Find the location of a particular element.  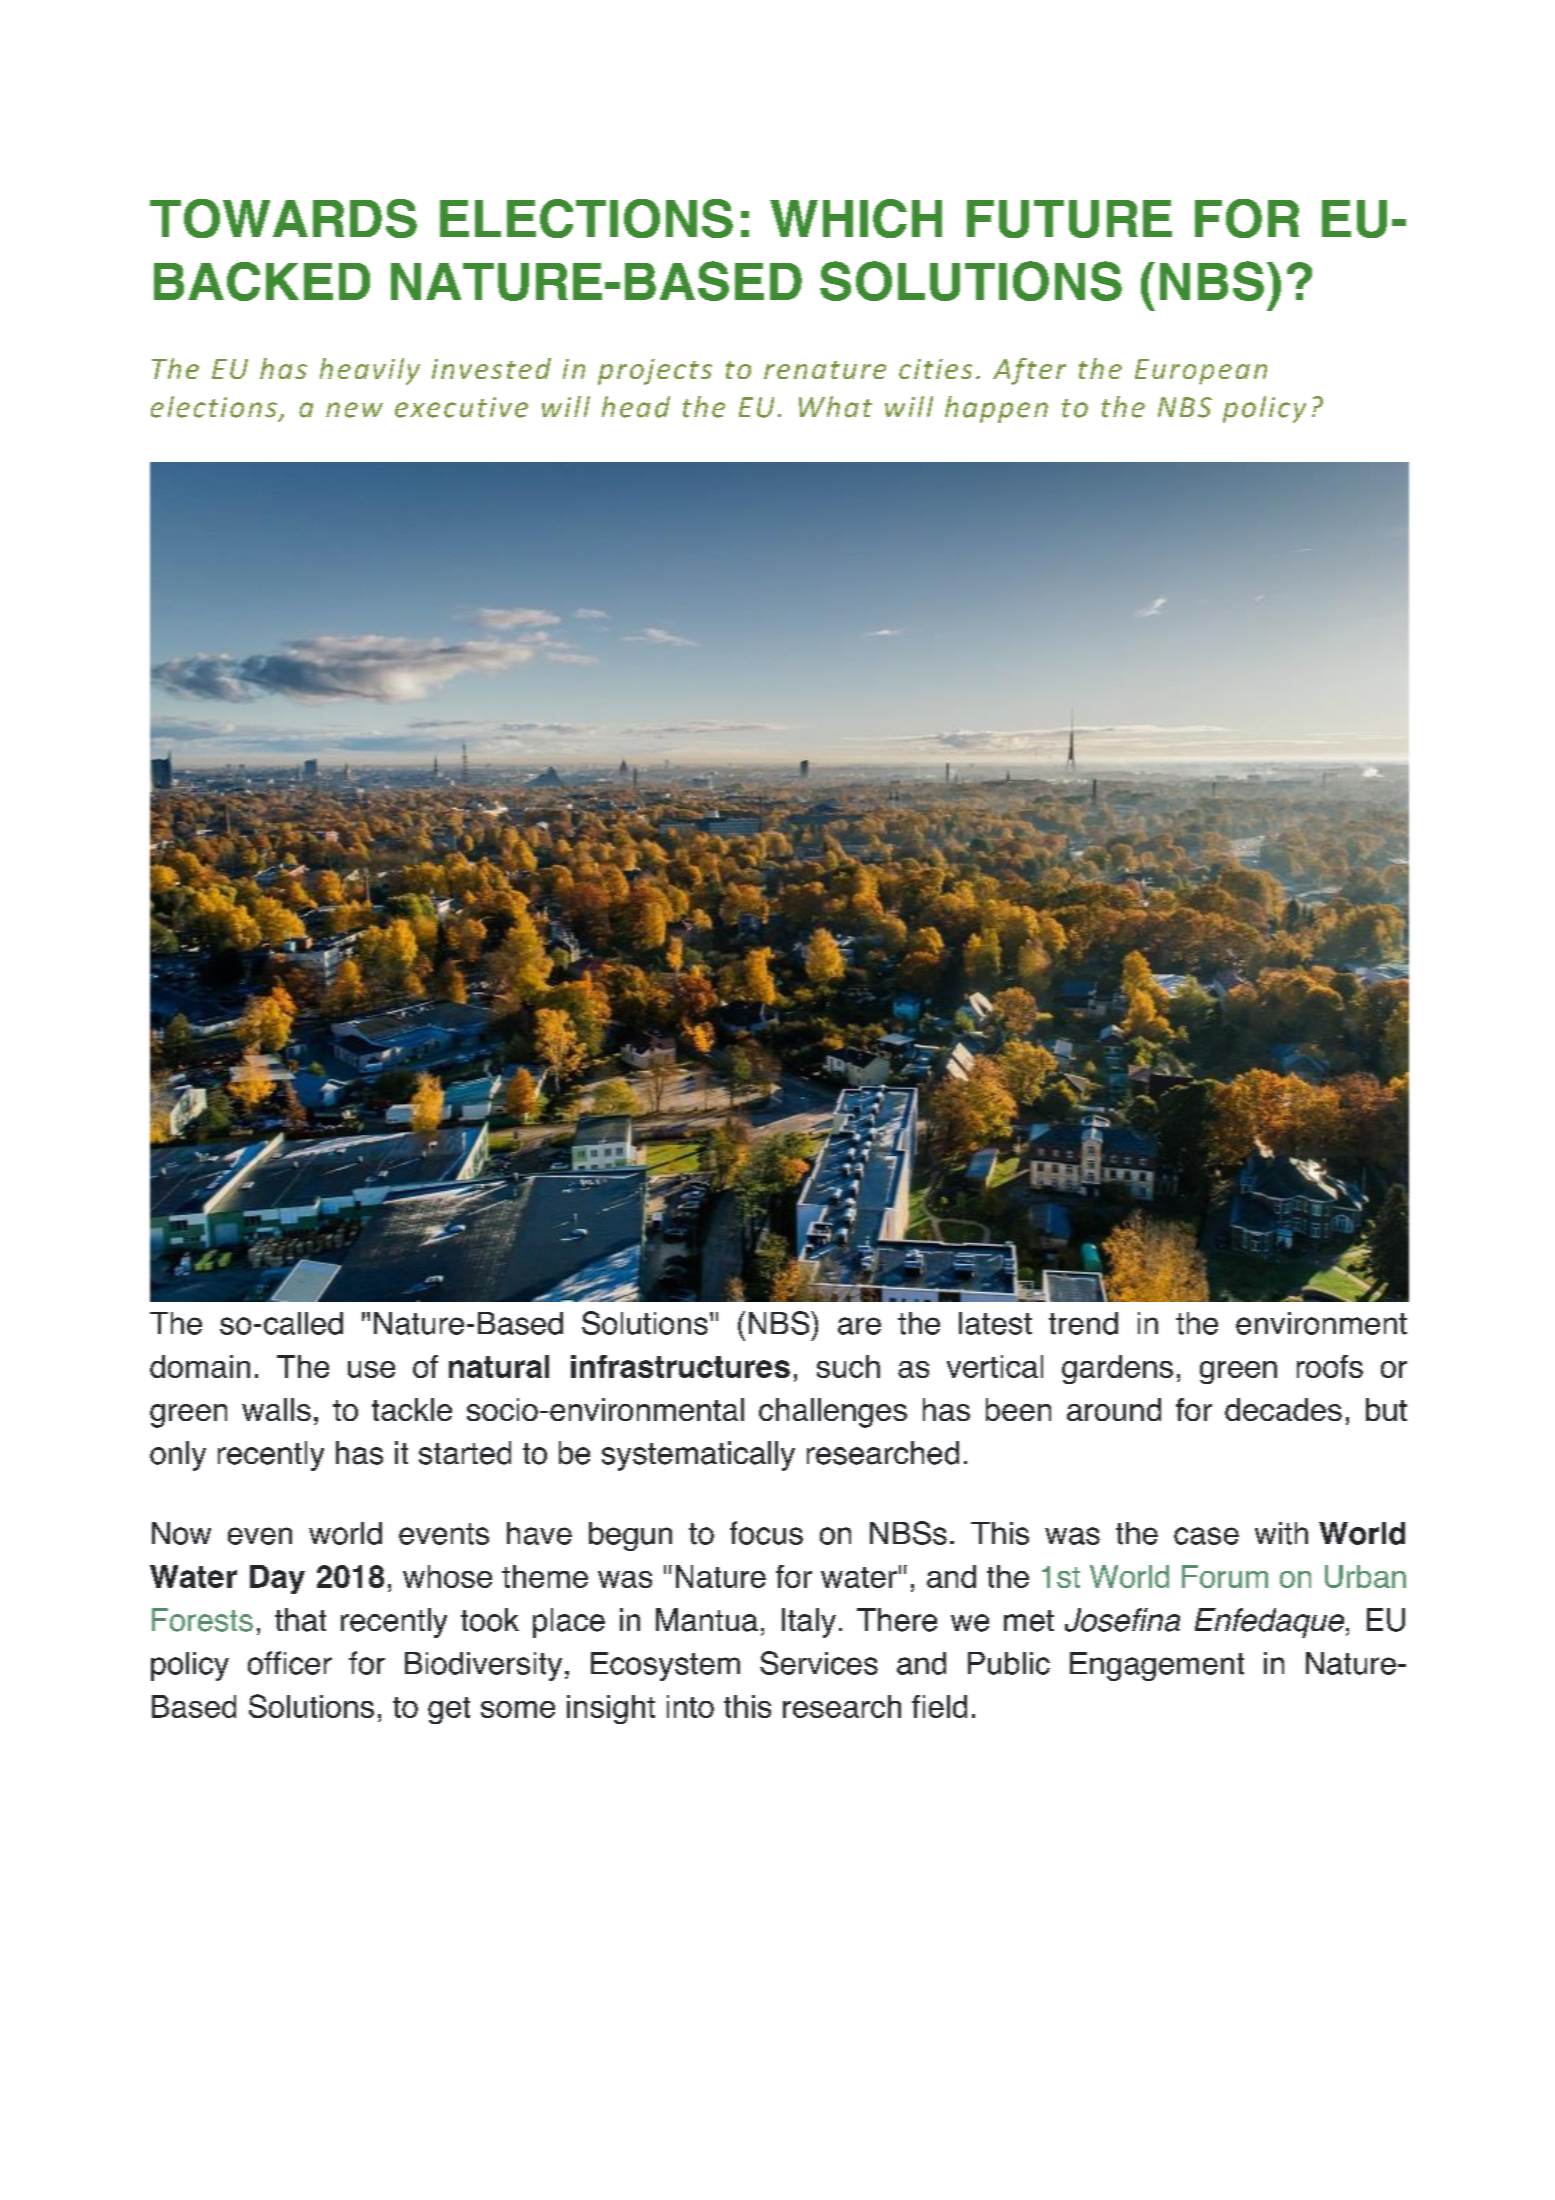

Services is located at coordinates (819, 1663).
